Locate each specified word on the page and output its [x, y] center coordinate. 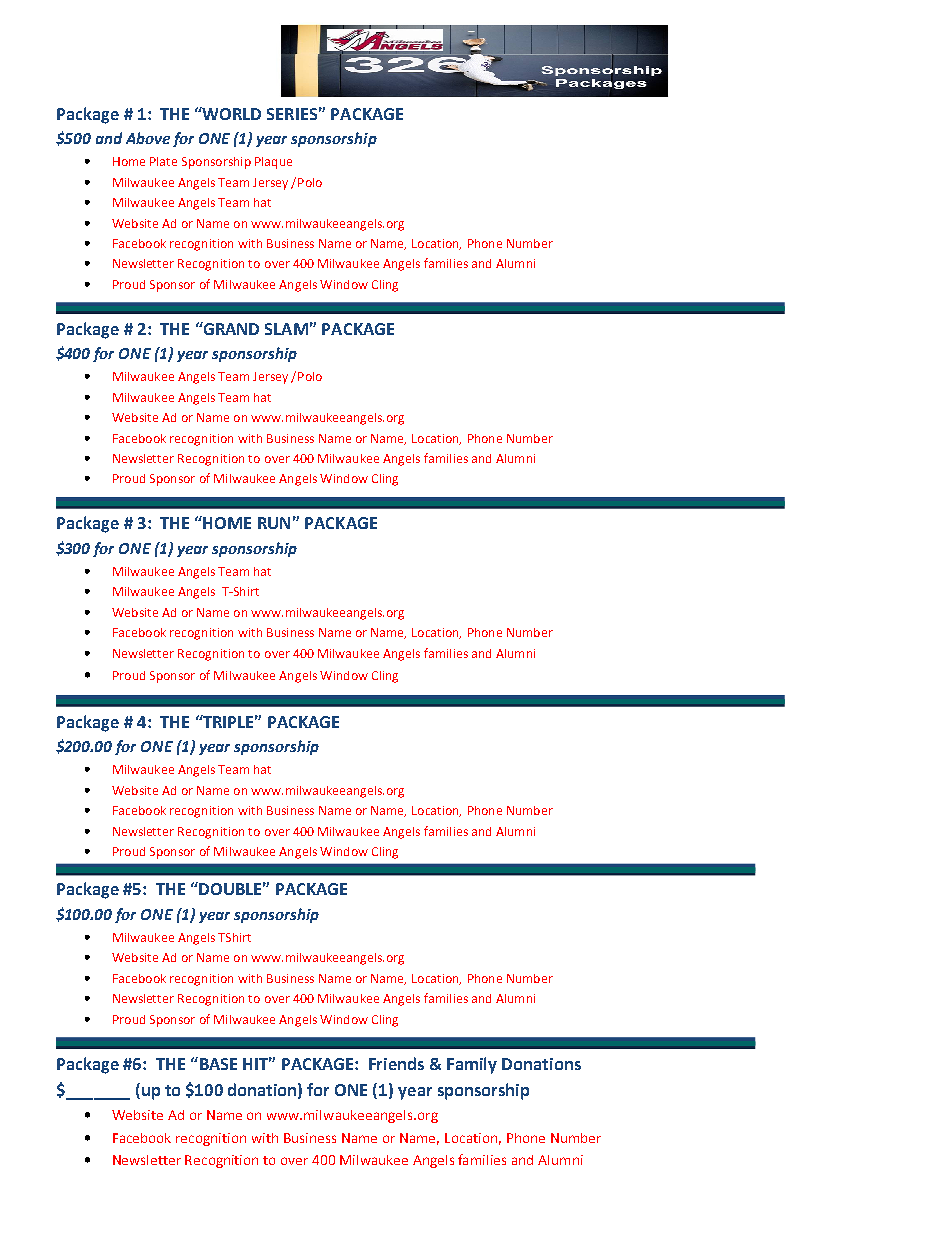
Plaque [273, 163]
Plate [163, 161]
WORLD [231, 113]
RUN [274, 523]
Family [472, 1065]
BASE [217, 1063]
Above [148, 138]
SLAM [286, 329]
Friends [396, 1063]
